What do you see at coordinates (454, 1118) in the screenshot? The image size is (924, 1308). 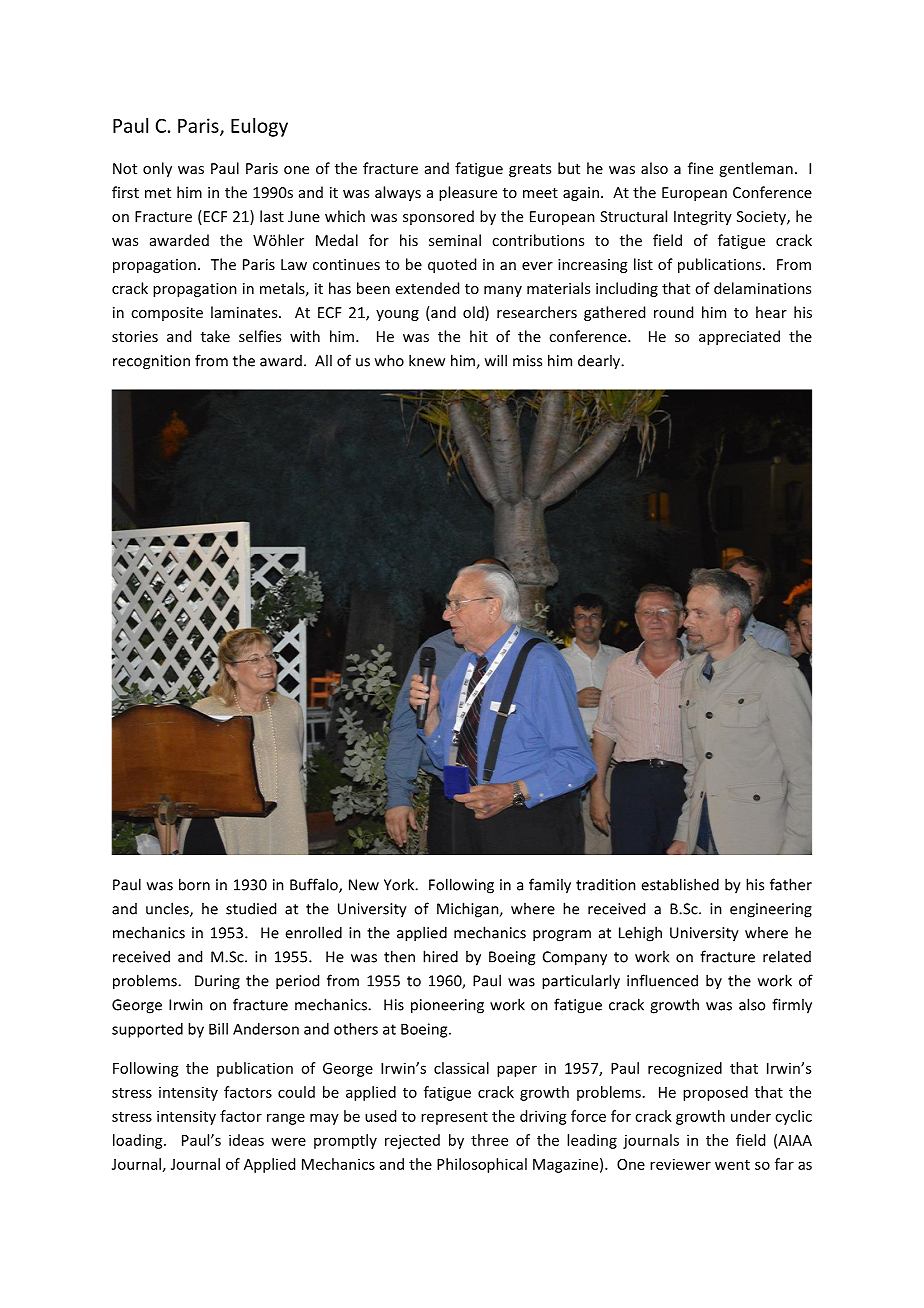 I see `represent` at bounding box center [454, 1118].
